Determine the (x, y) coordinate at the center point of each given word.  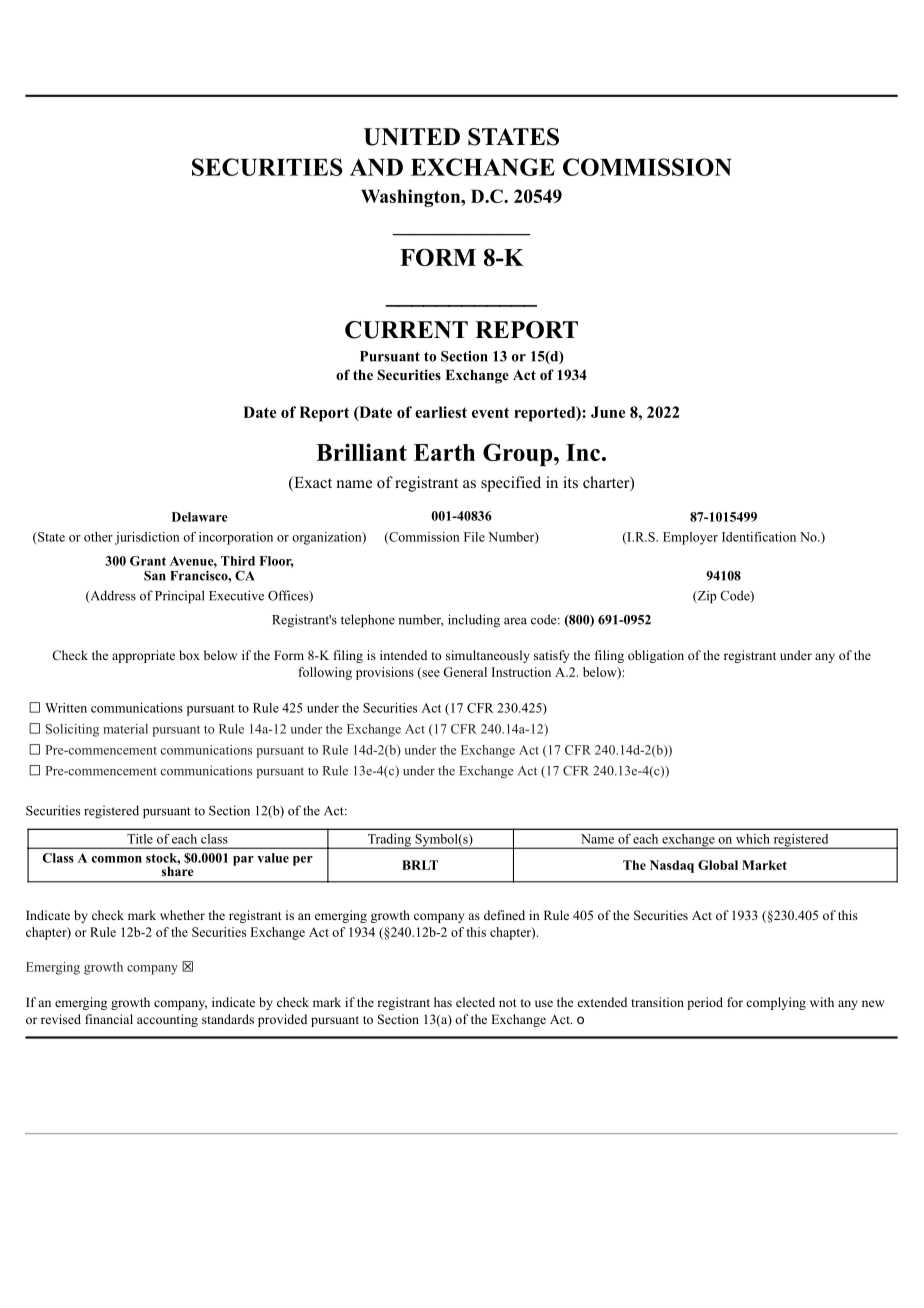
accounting (167, 1020)
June (608, 412)
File (474, 537)
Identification (759, 537)
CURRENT (406, 330)
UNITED (412, 137)
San (155, 576)
